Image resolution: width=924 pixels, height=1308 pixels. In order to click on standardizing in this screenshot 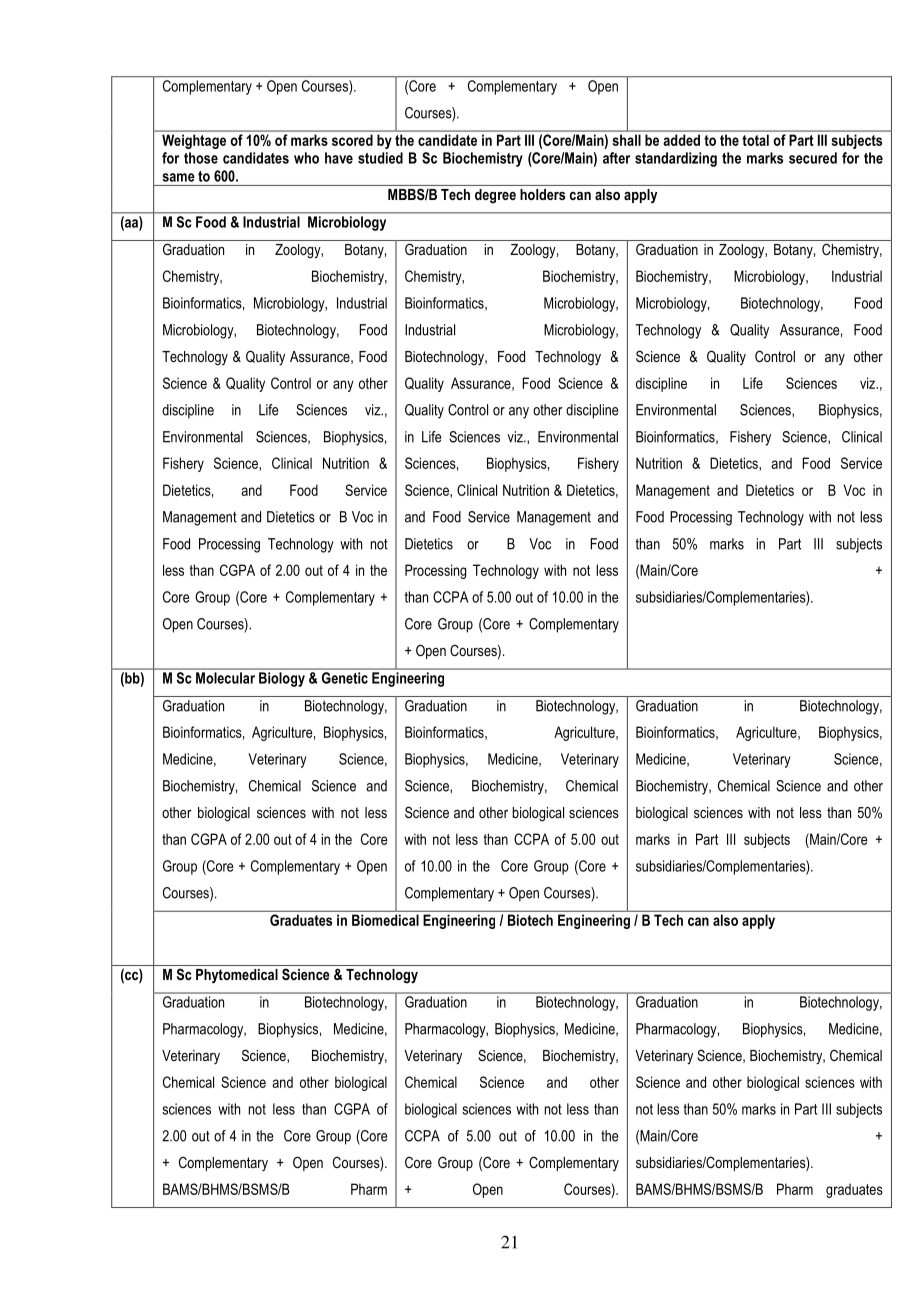, I will do `click(676, 159)`.
